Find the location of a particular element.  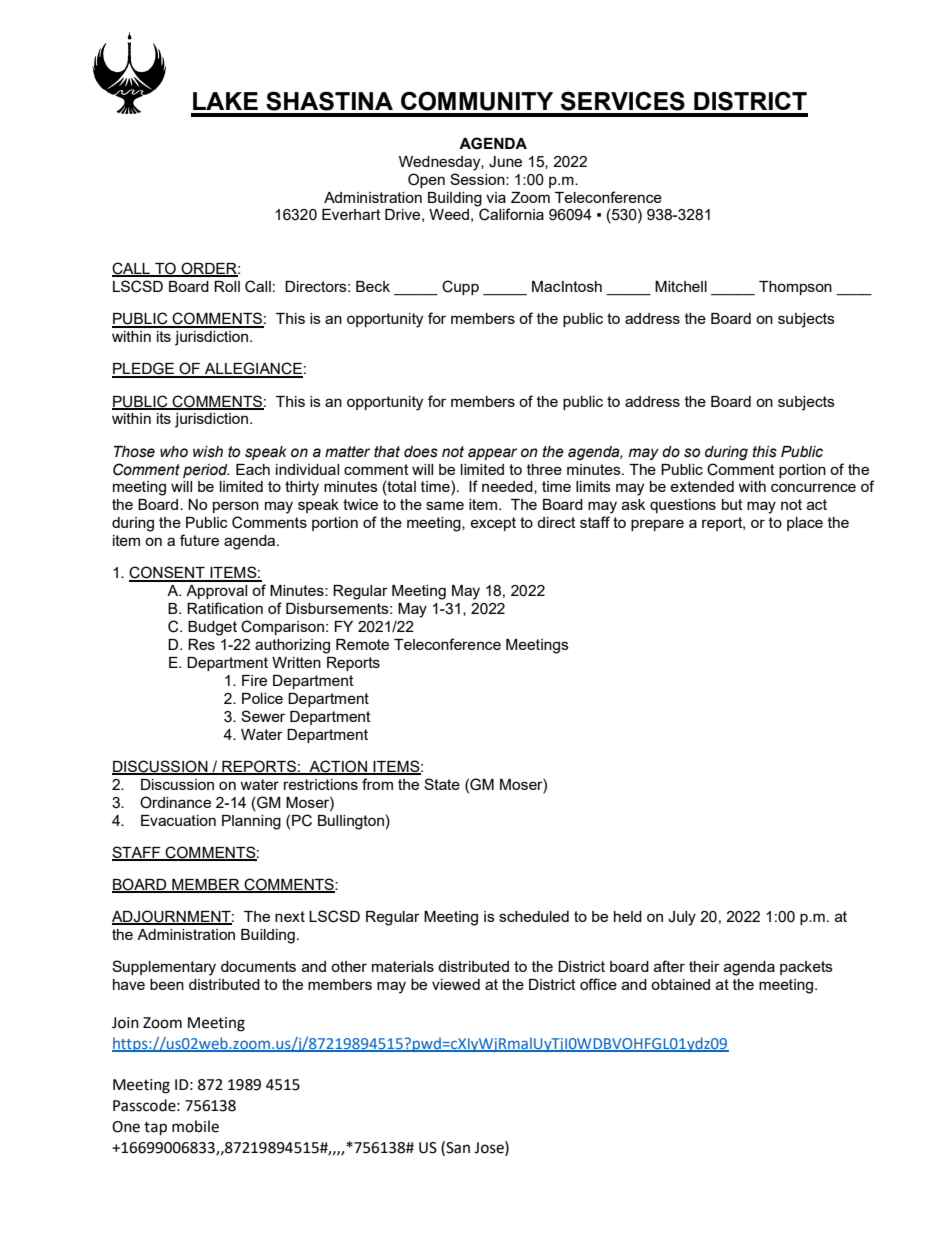

SERVICES is located at coordinates (623, 101).
